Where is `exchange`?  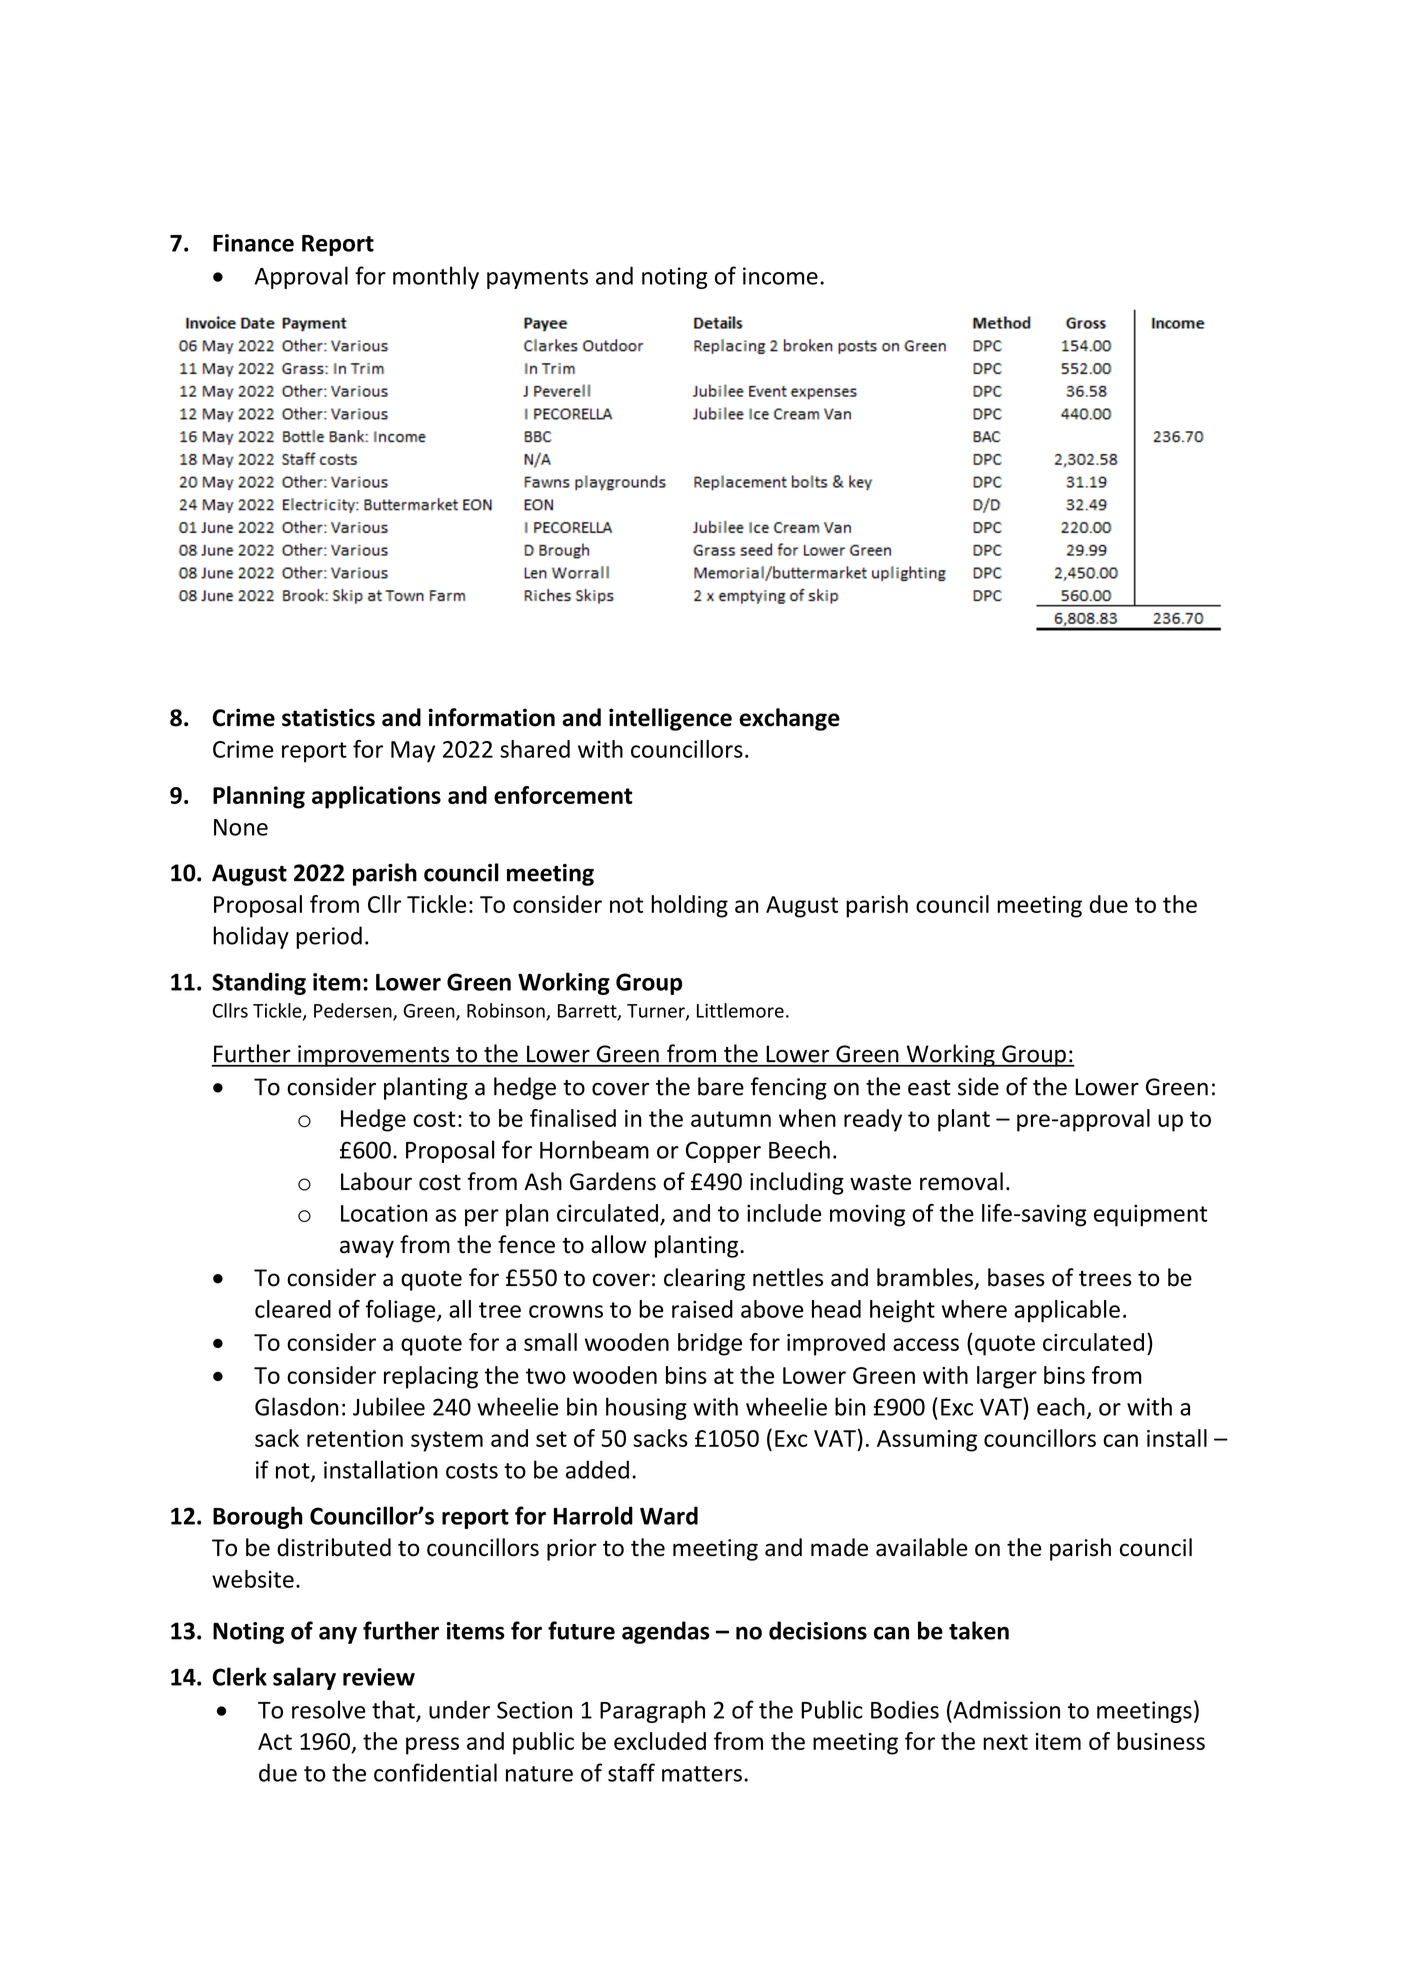
exchange is located at coordinates (789, 719).
